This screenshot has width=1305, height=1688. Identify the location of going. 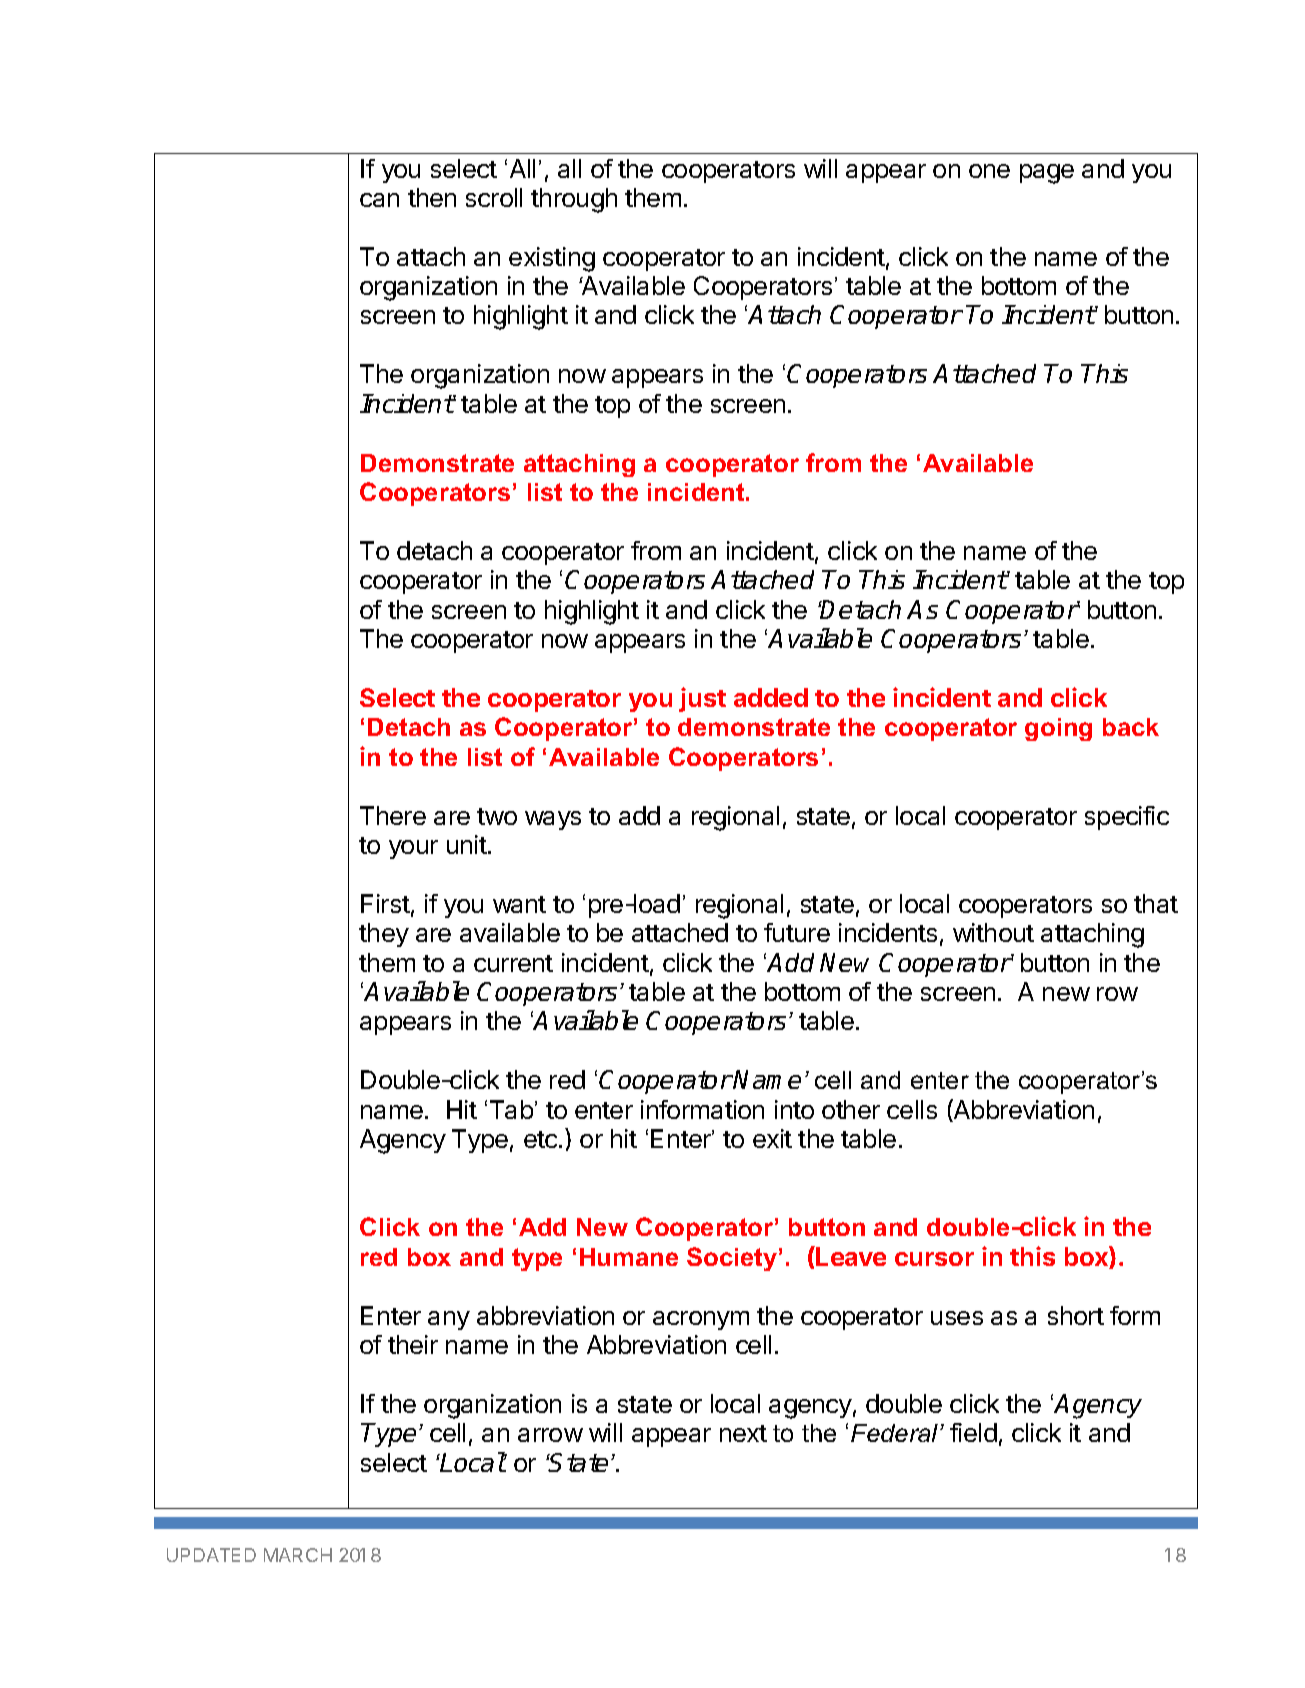
(1058, 729).
